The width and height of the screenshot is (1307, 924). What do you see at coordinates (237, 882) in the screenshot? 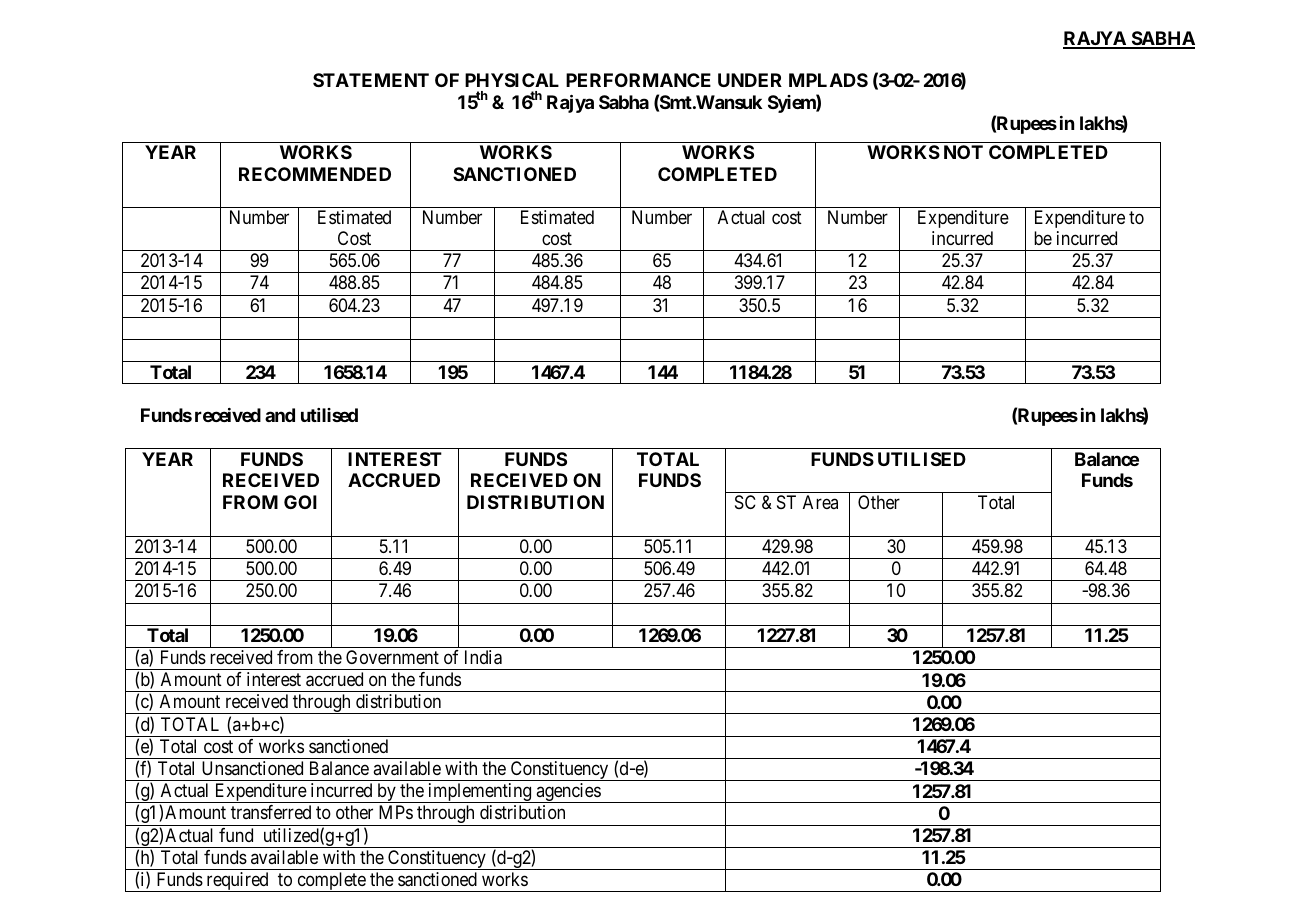
I see `required` at bounding box center [237, 882].
